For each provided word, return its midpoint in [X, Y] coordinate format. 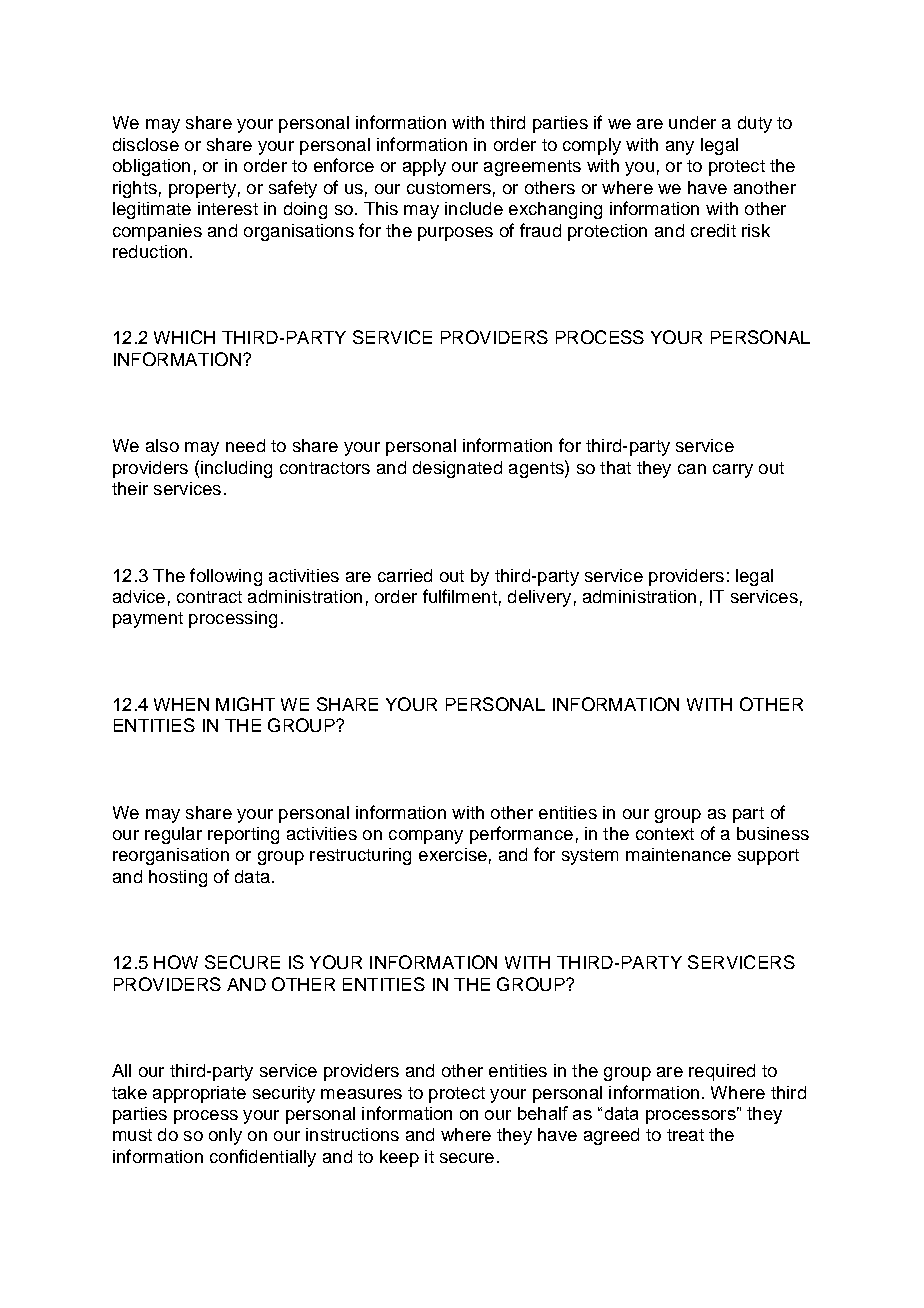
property [202, 190]
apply [424, 167]
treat [685, 1135]
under [692, 122]
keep [399, 1158]
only [225, 1136]
